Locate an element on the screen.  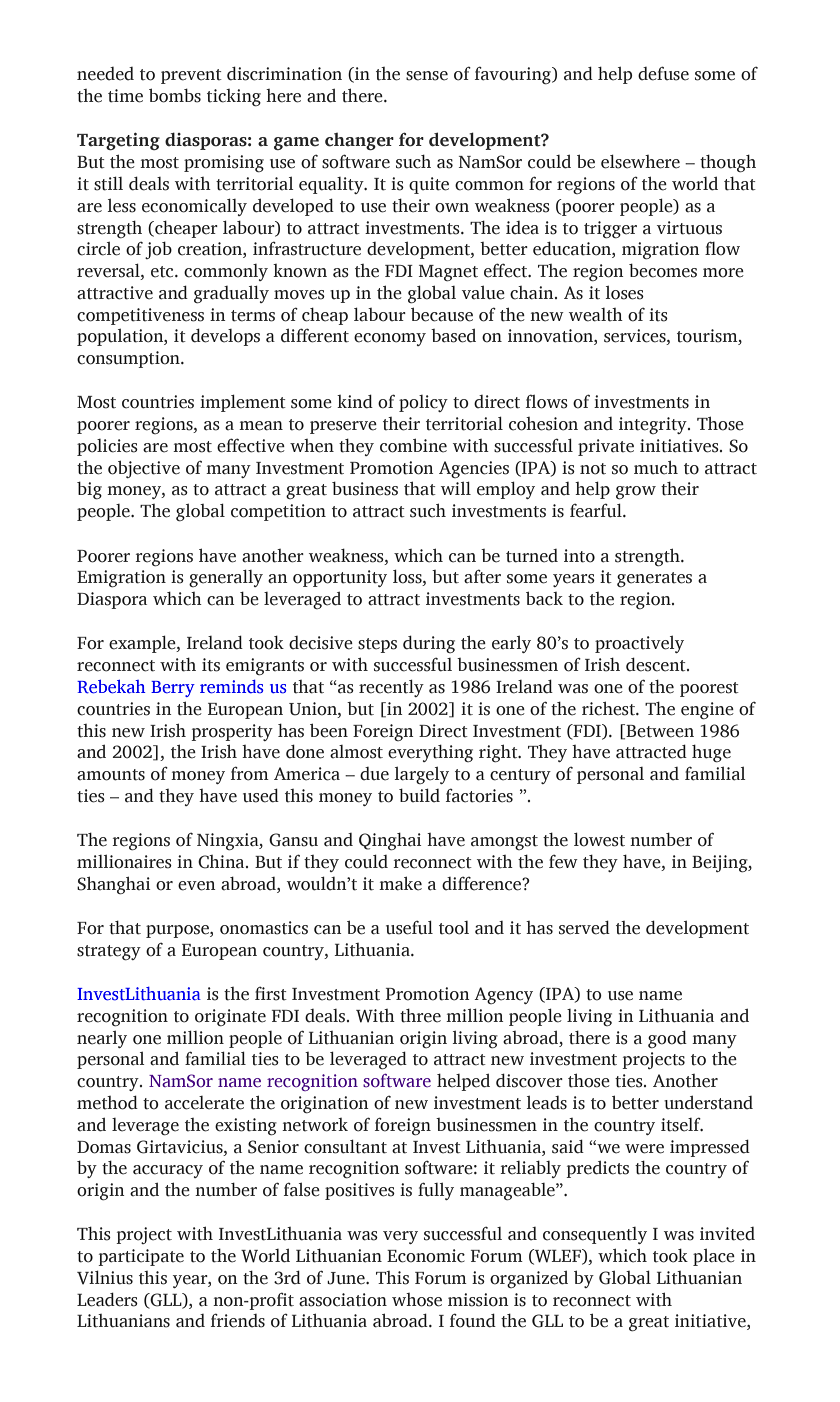
sense is located at coordinates (427, 76).
